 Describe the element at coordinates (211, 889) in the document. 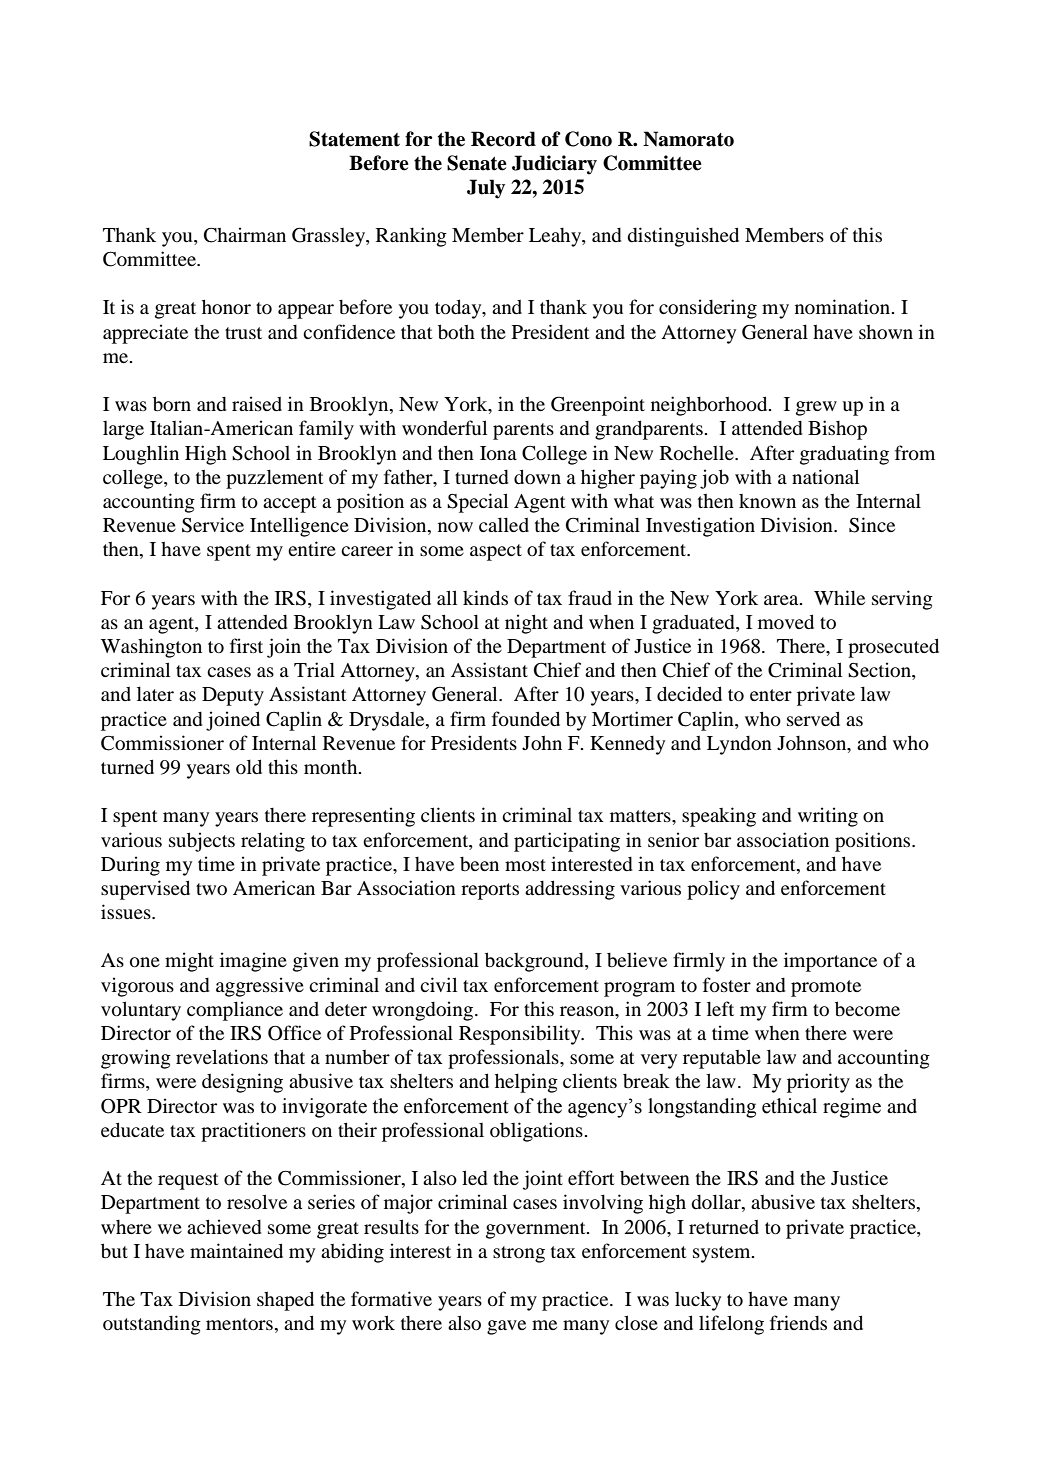

I see `two` at that location.
